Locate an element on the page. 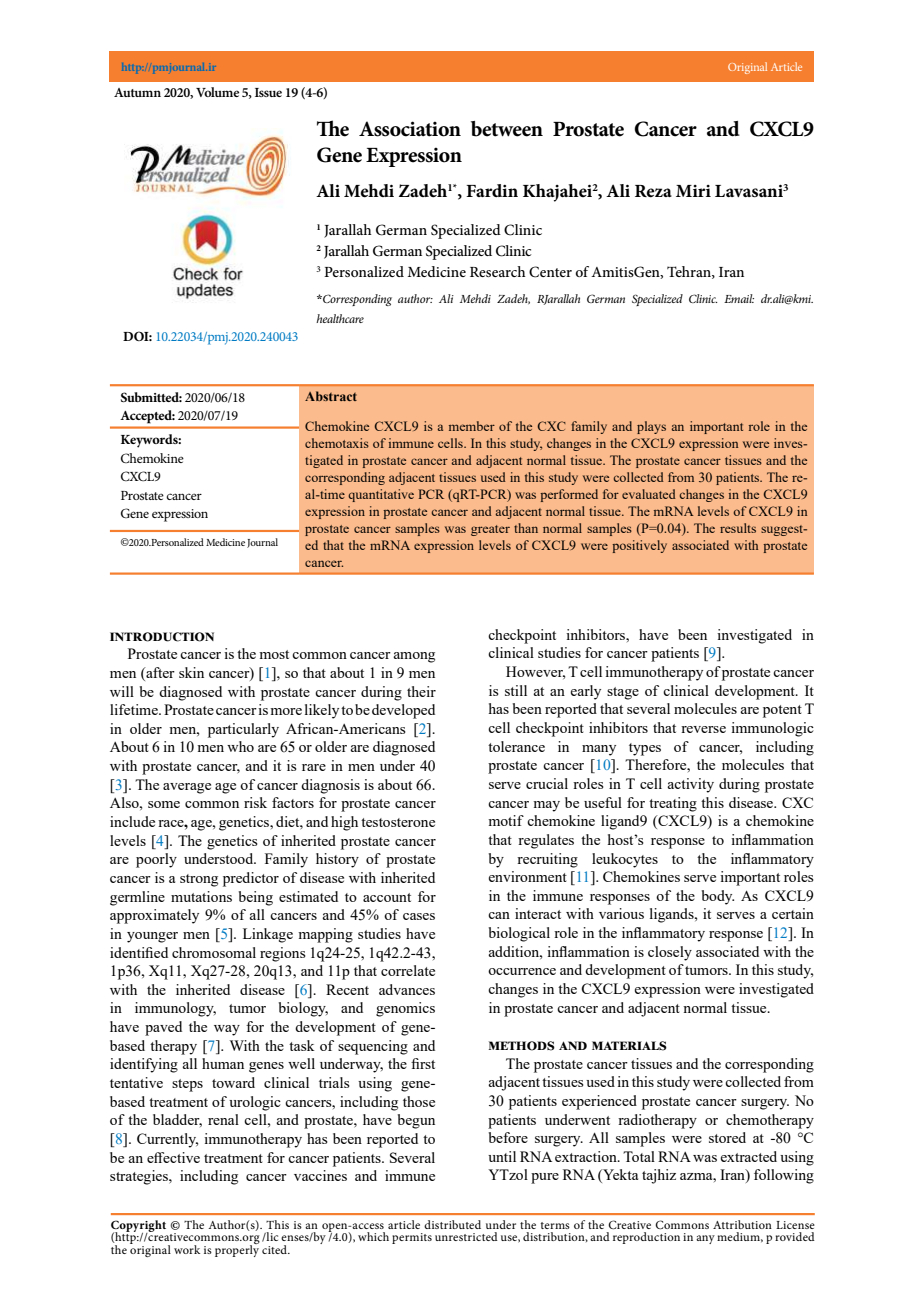  Attribution is located at coordinates (742, 1224).
